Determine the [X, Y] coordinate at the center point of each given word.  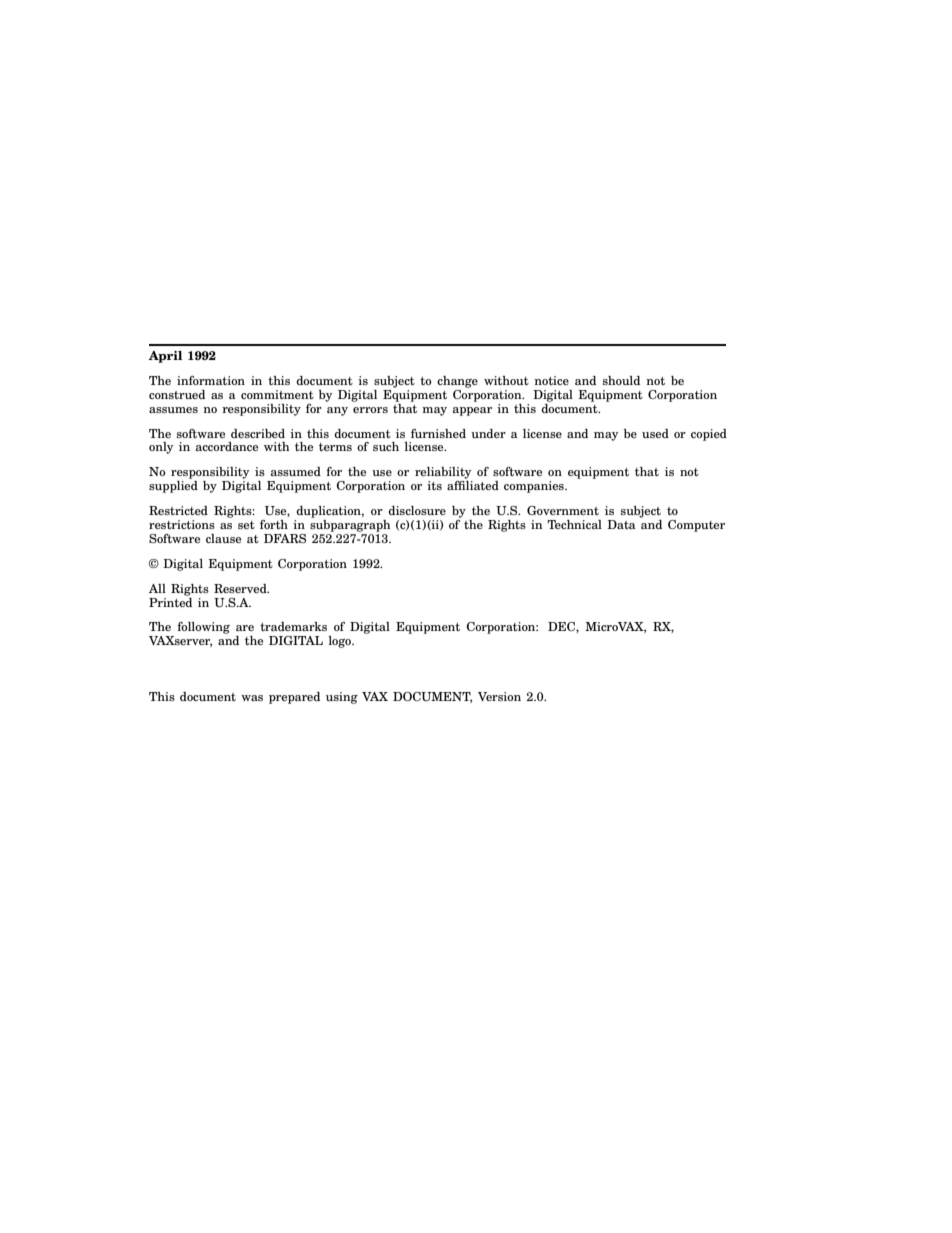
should [621, 380]
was [252, 698]
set [246, 525]
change [457, 382]
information [211, 380]
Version [499, 696]
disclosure [417, 510]
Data [621, 524]
